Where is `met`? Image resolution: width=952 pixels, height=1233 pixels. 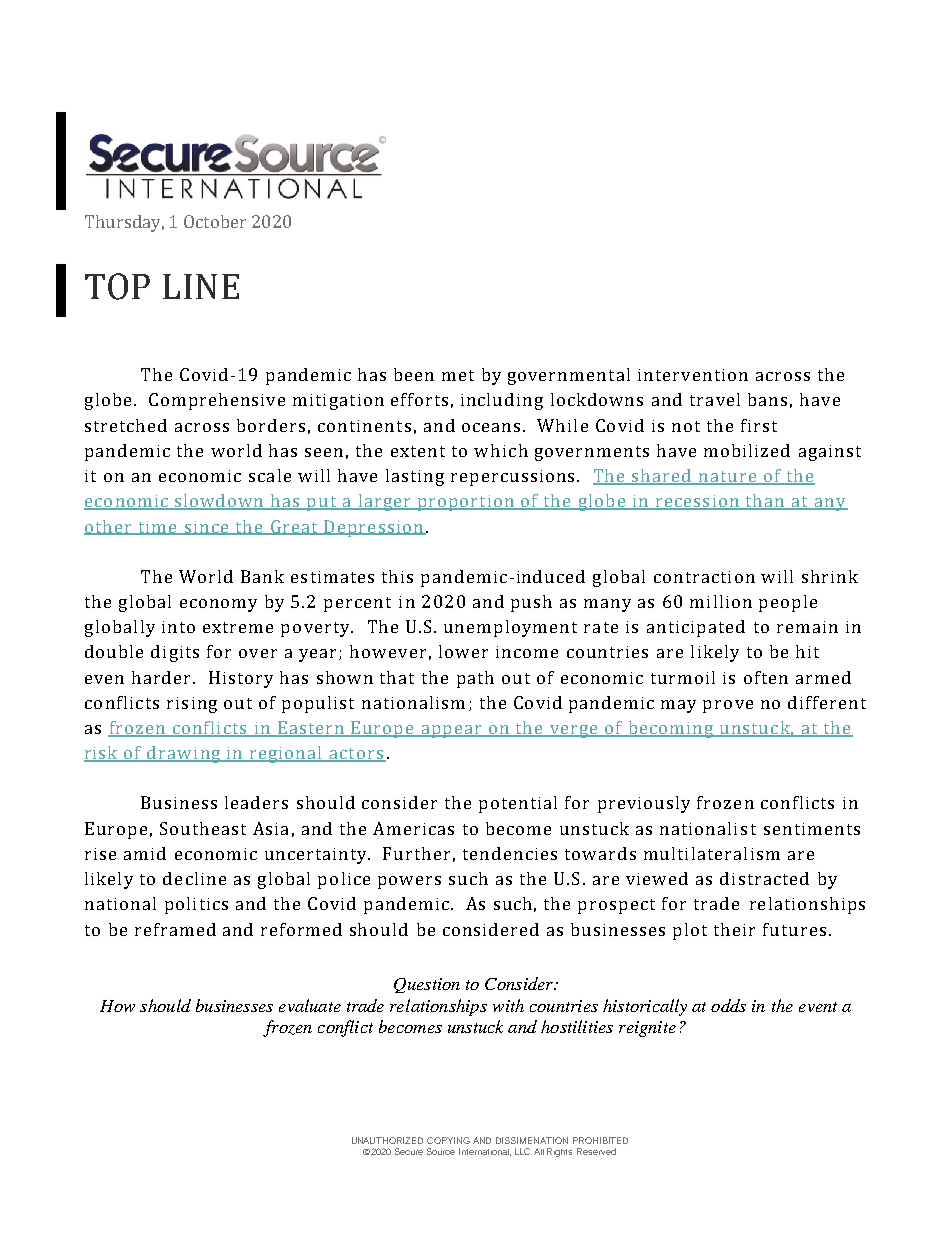
met is located at coordinates (458, 375).
